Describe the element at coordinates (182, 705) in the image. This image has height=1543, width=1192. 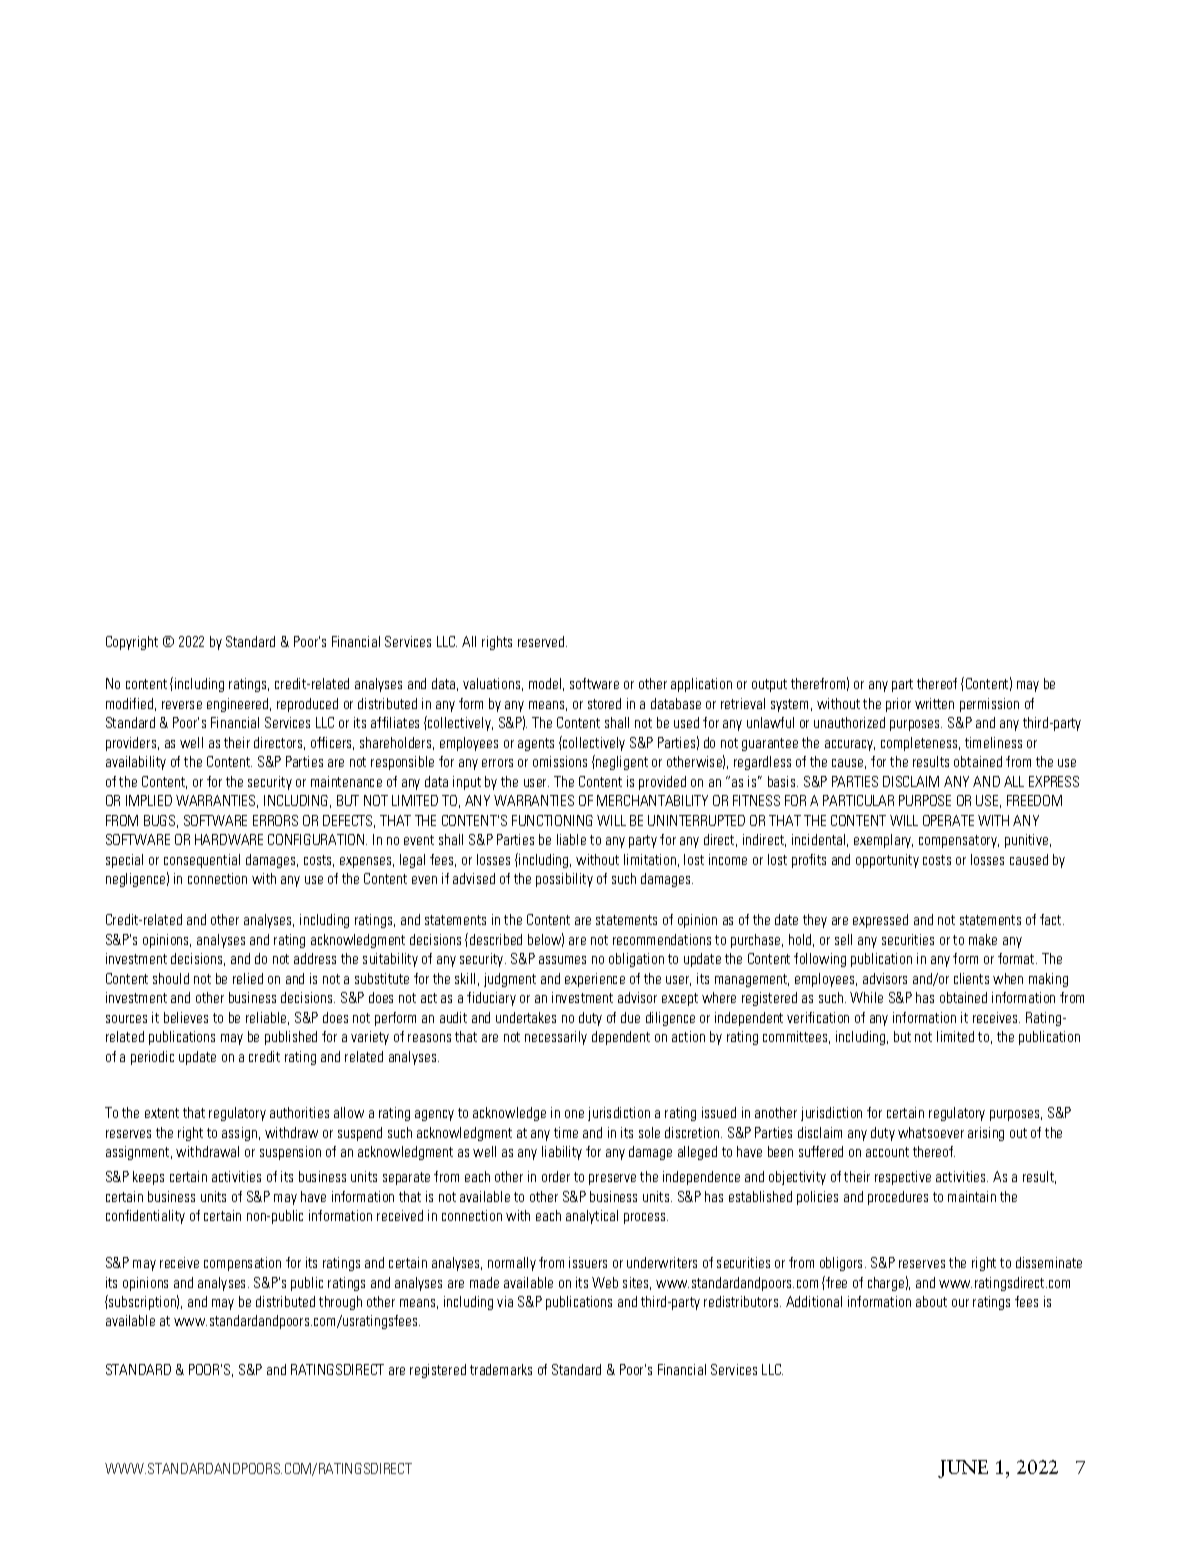
I see `reverse` at that location.
